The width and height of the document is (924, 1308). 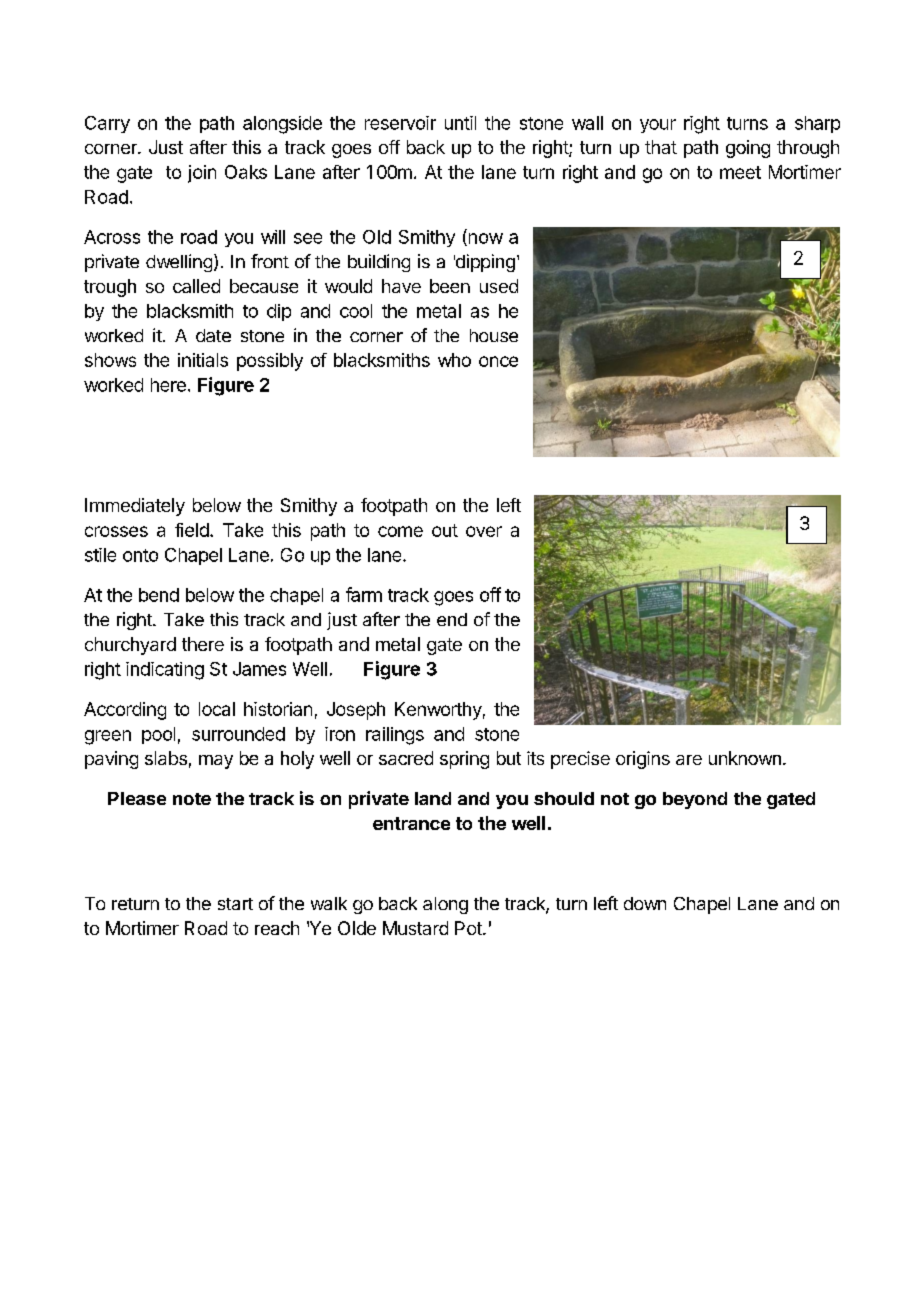 I want to click on until, so click(x=460, y=123).
